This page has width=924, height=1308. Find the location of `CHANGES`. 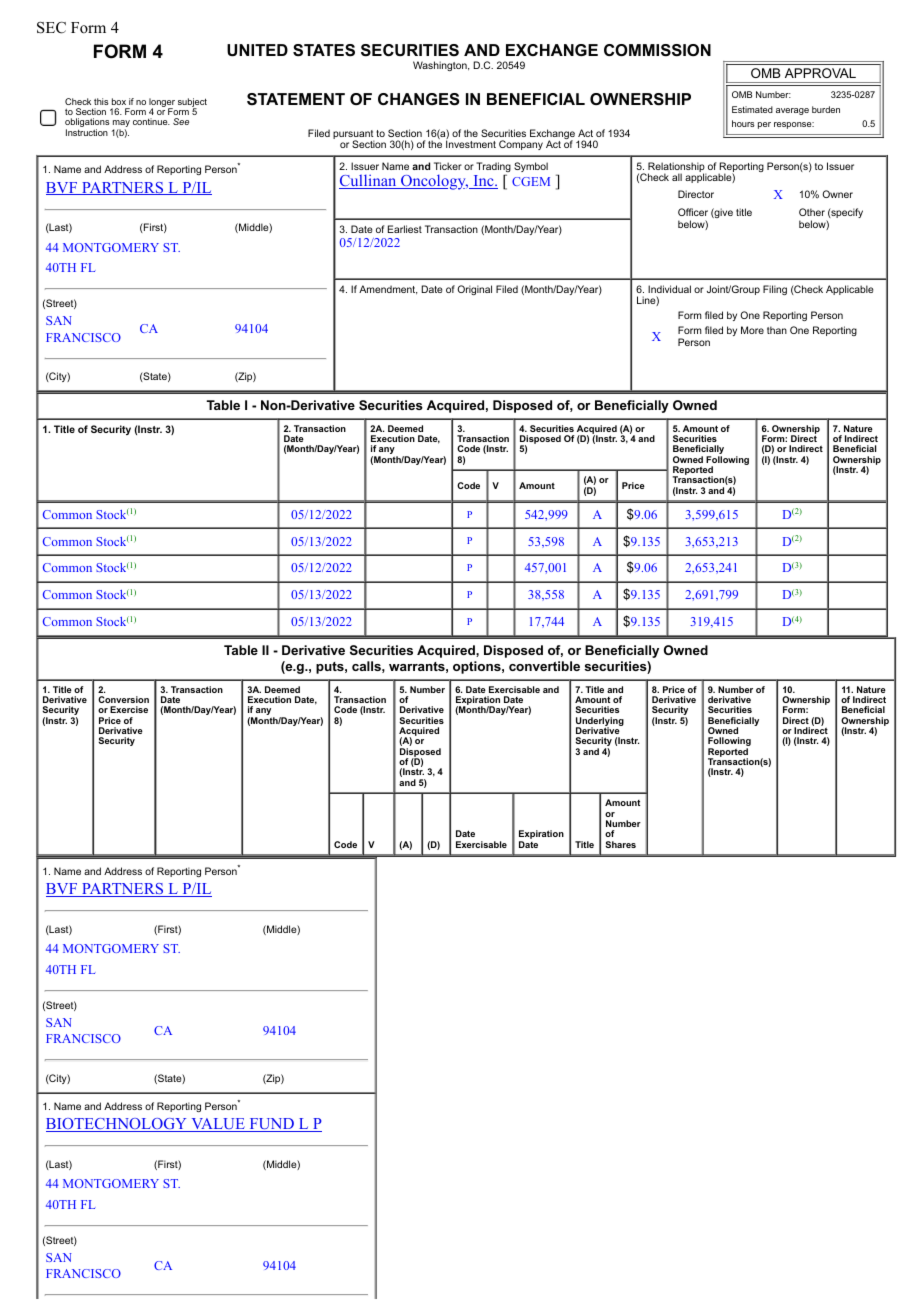

CHANGES is located at coordinates (419, 99).
